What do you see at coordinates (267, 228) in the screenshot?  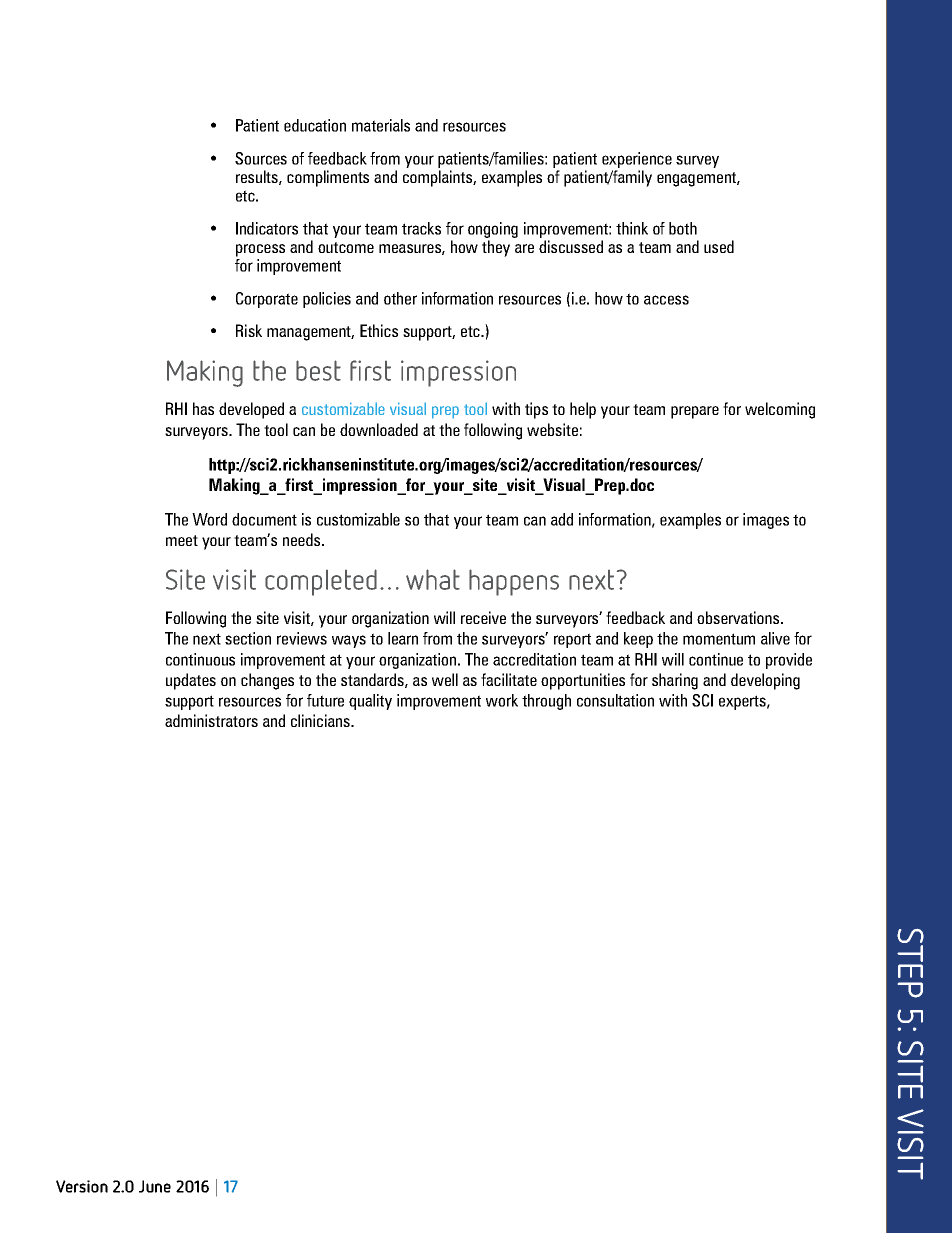 I see `Indicators` at bounding box center [267, 228].
